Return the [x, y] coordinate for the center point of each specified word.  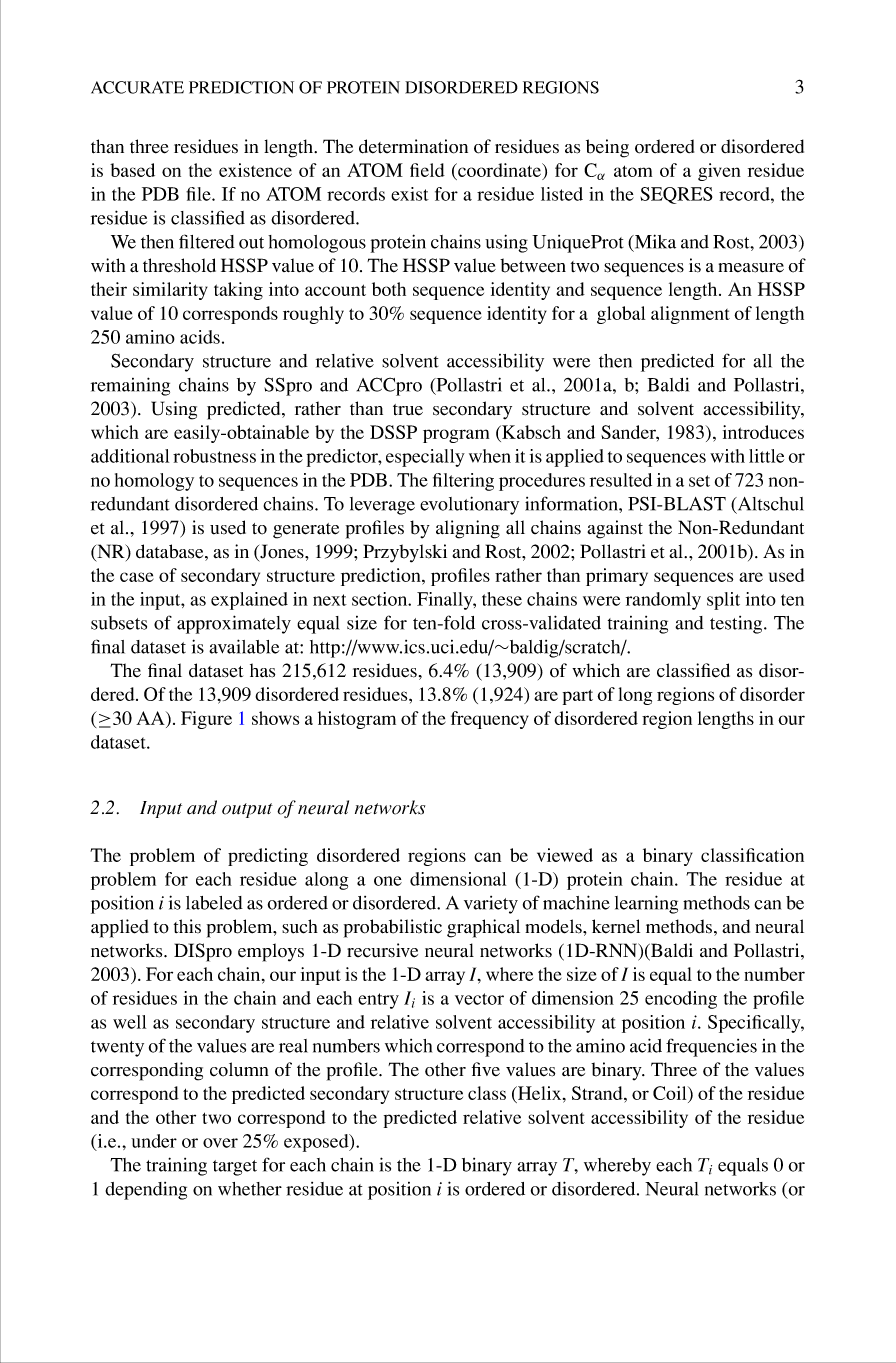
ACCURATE [137, 87]
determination [413, 146]
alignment [690, 315]
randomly [663, 601]
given [719, 172]
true [408, 410]
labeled [214, 903]
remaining [130, 386]
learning [646, 904]
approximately [234, 624]
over [220, 1143]
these [502, 599]
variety [491, 905]
